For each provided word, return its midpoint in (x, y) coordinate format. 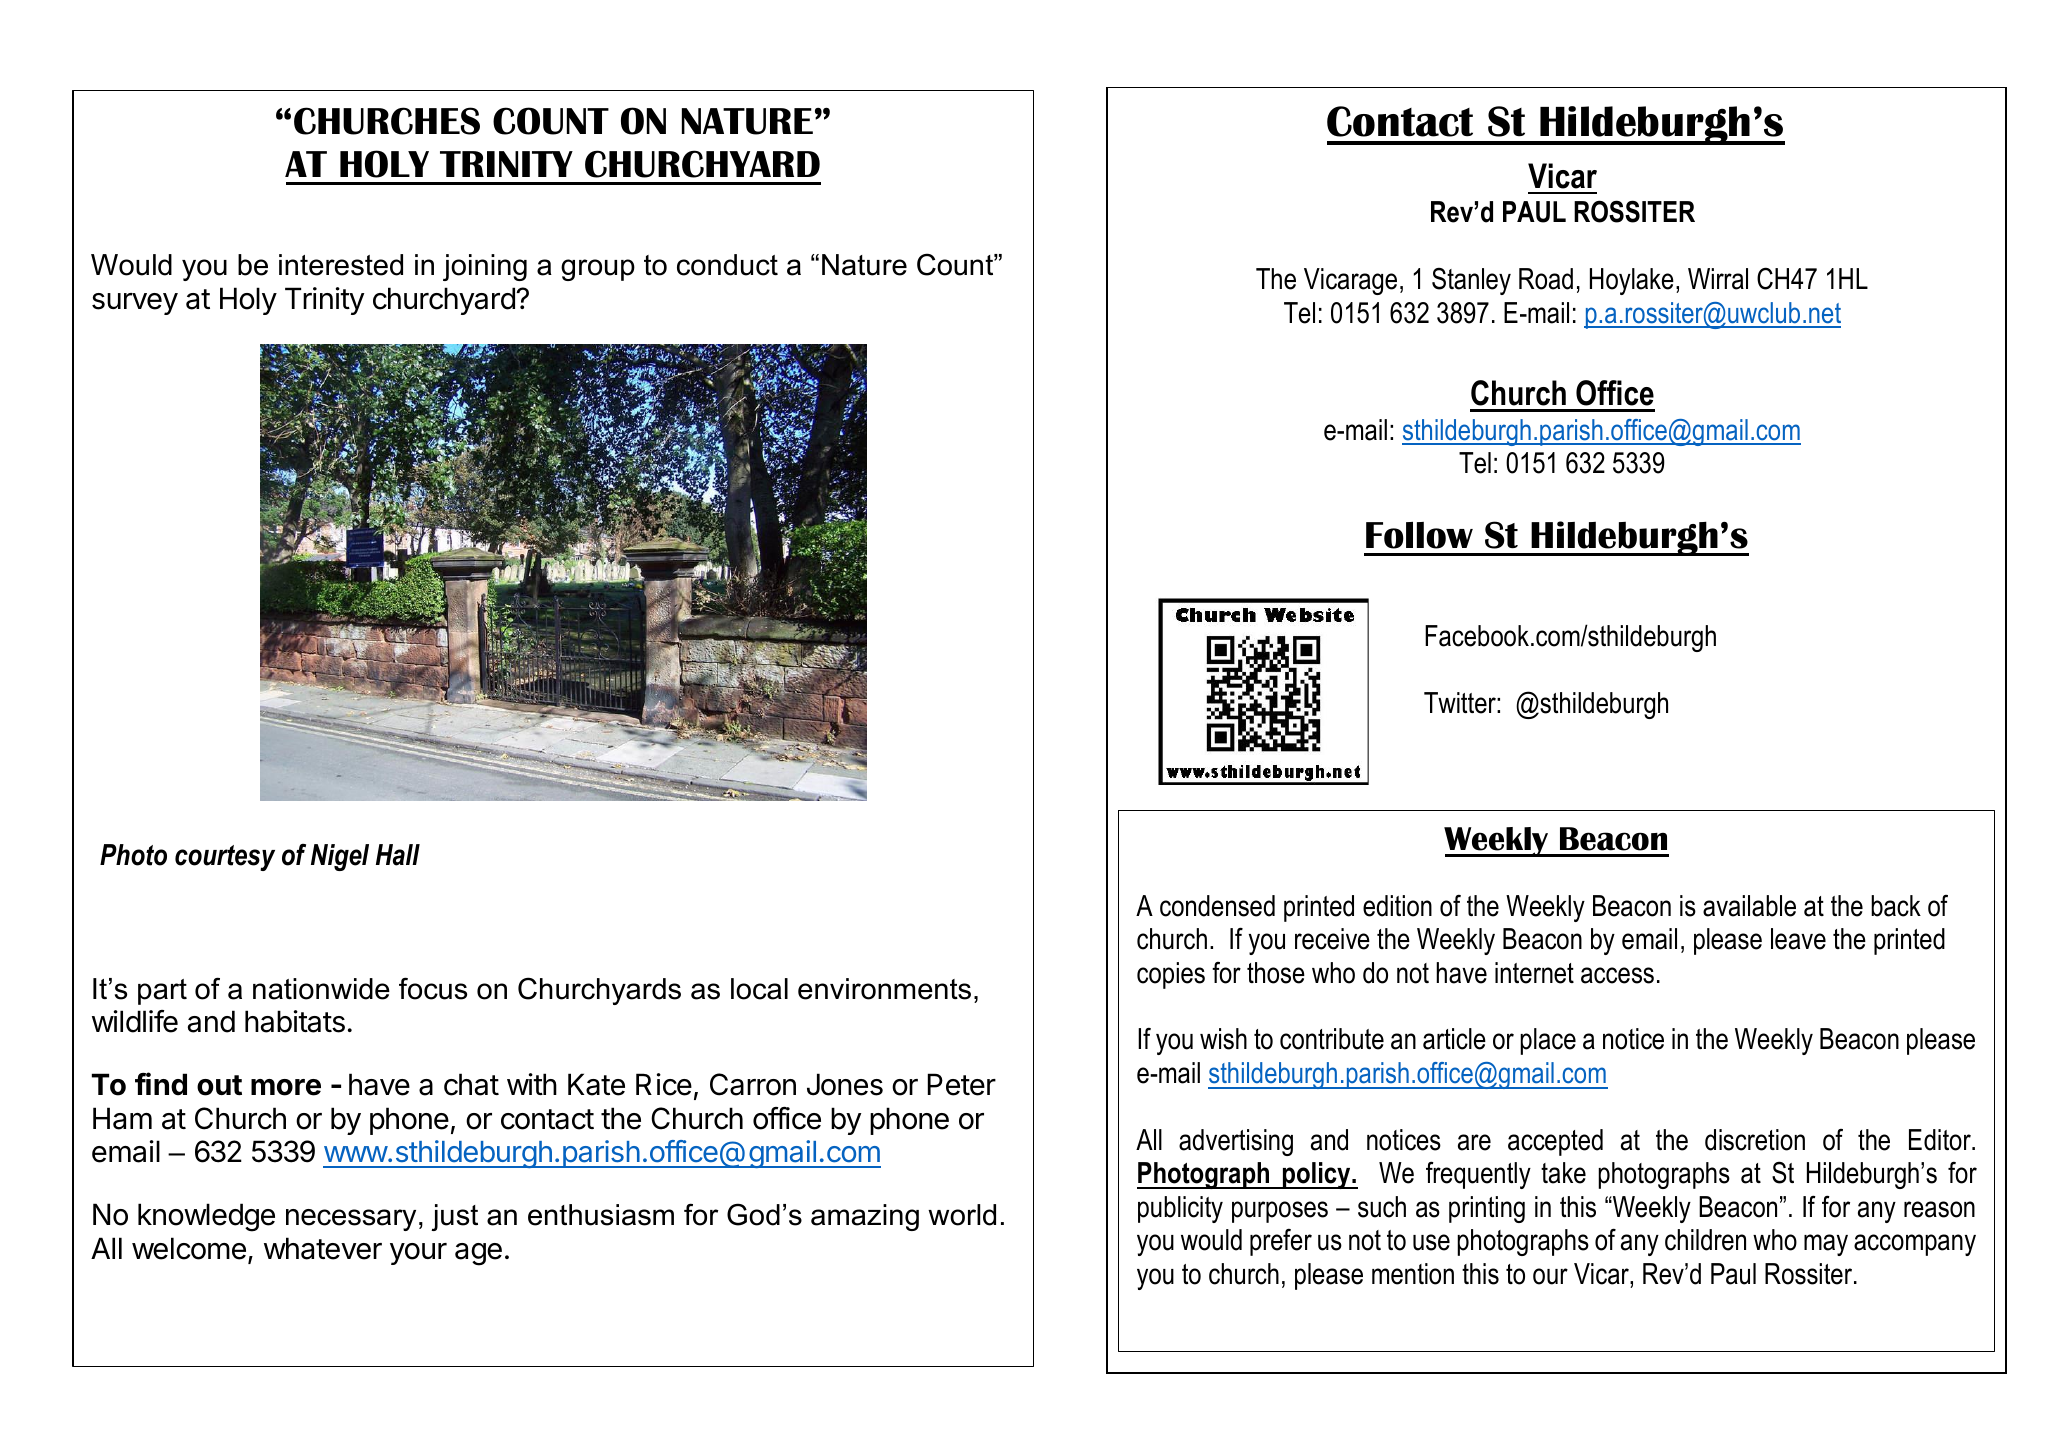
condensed (1217, 906)
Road (1546, 279)
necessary (351, 1220)
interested (341, 265)
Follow (1419, 535)
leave (1798, 939)
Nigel (340, 857)
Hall (398, 855)
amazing (865, 1217)
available (1749, 906)
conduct (727, 265)
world (962, 1215)
